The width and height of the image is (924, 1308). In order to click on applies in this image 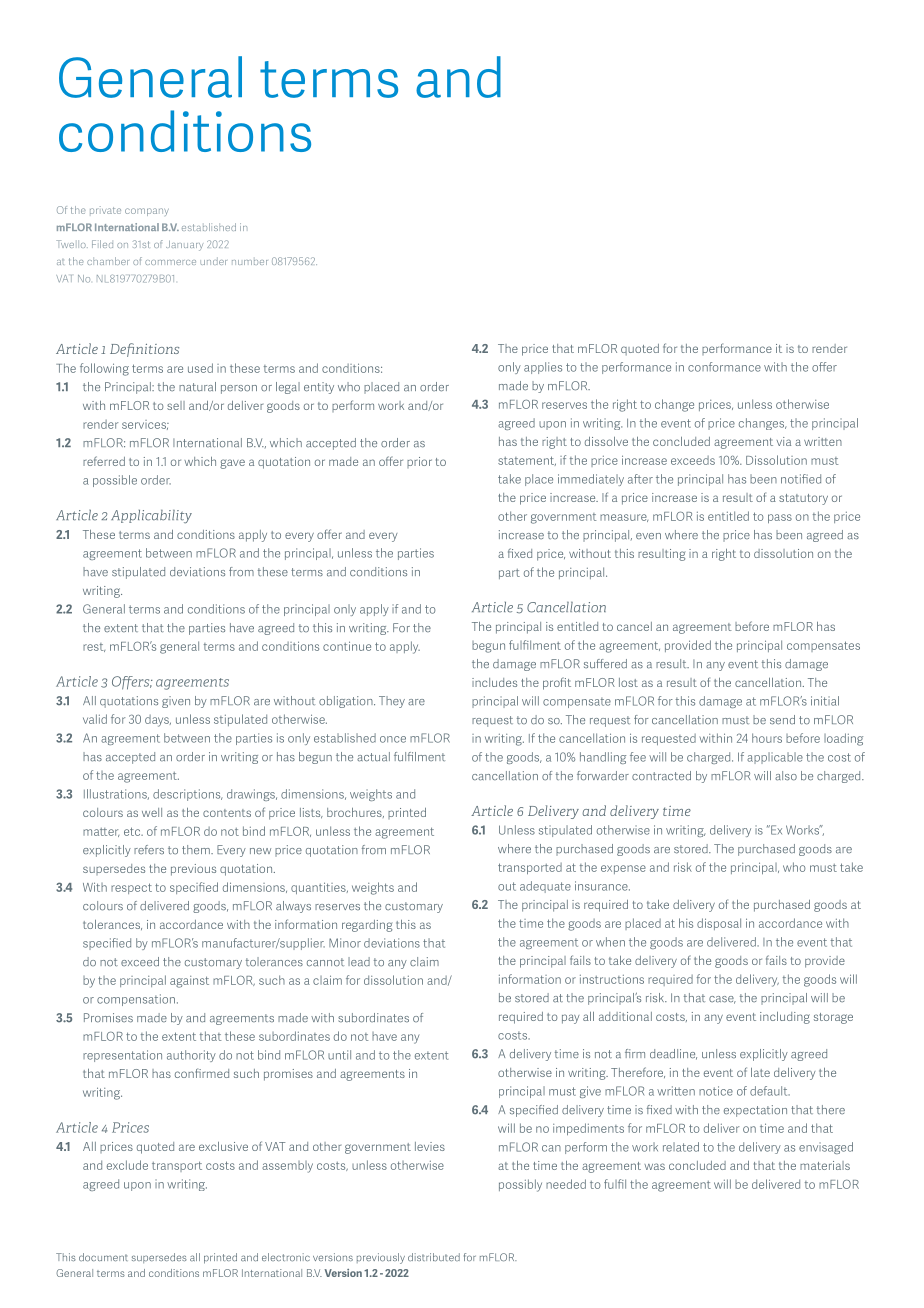, I will do `click(543, 368)`.
